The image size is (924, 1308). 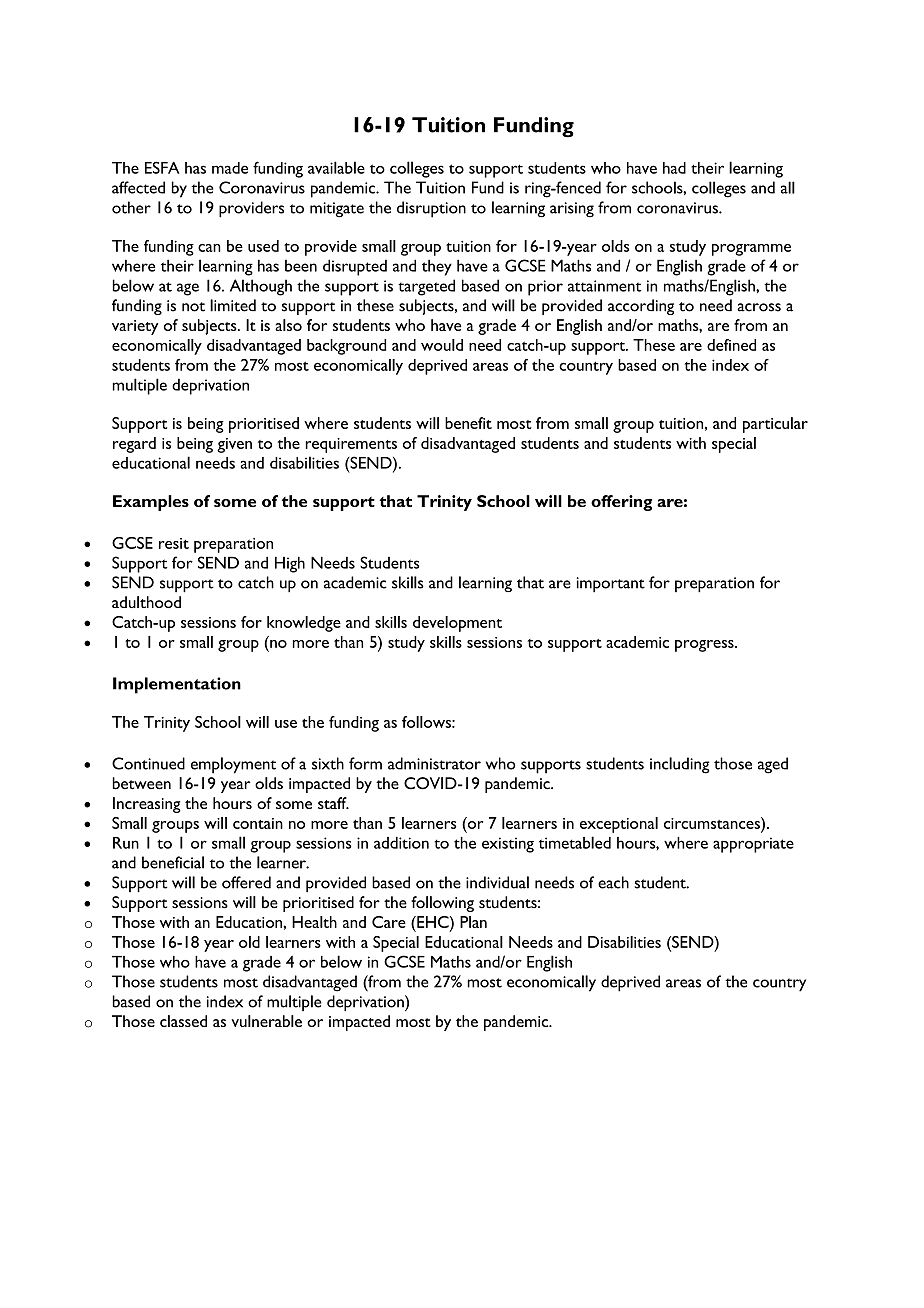 What do you see at coordinates (431, 209) in the page?
I see `disruption` at bounding box center [431, 209].
